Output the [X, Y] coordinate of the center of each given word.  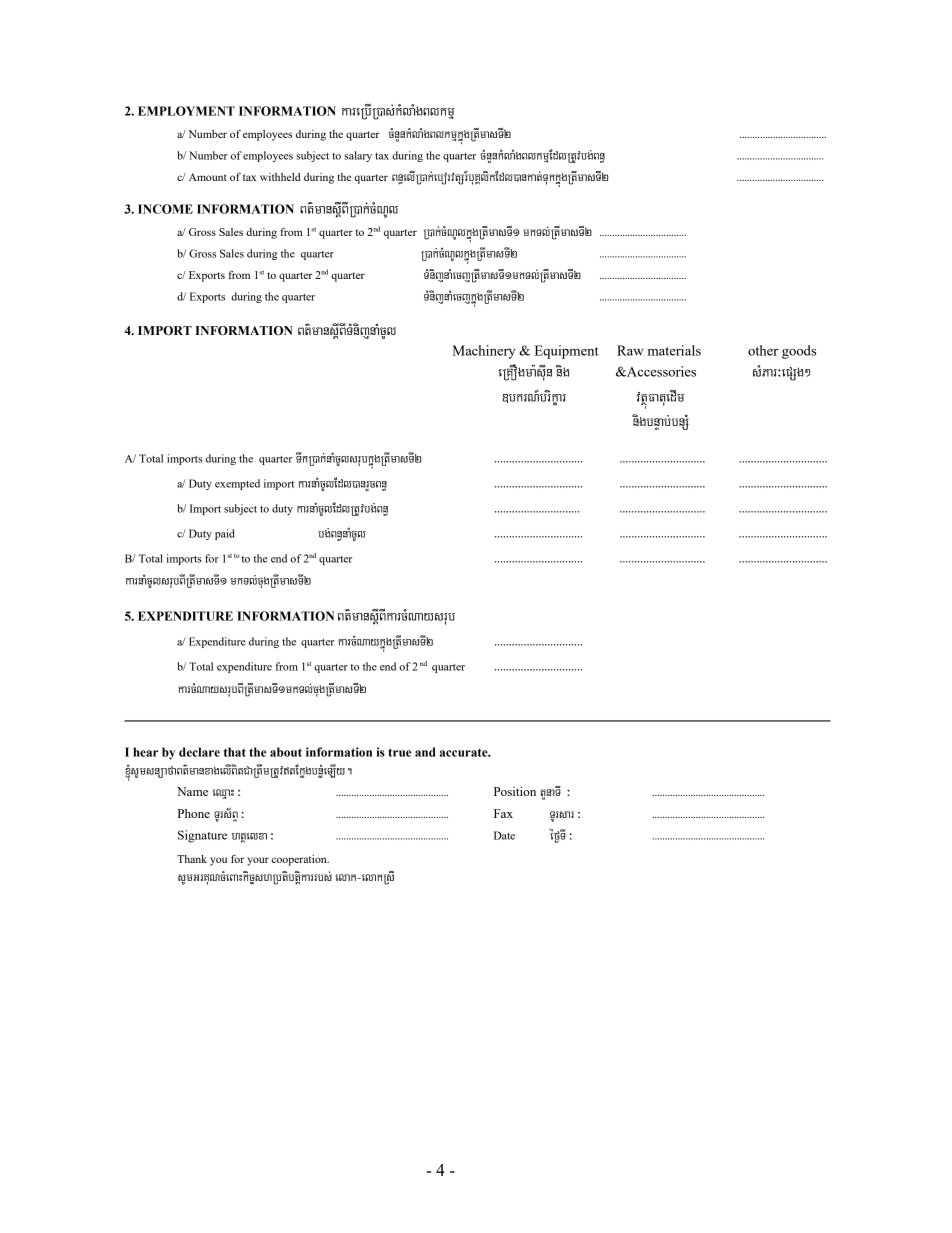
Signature [202, 836]
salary [358, 156]
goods [799, 352]
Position [515, 791]
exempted [237, 484]
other [763, 350]
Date [504, 835]
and [425, 752]
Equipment [567, 352]
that [235, 752]
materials [674, 350]
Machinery [484, 352]
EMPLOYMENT [186, 111]
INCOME [165, 209]
